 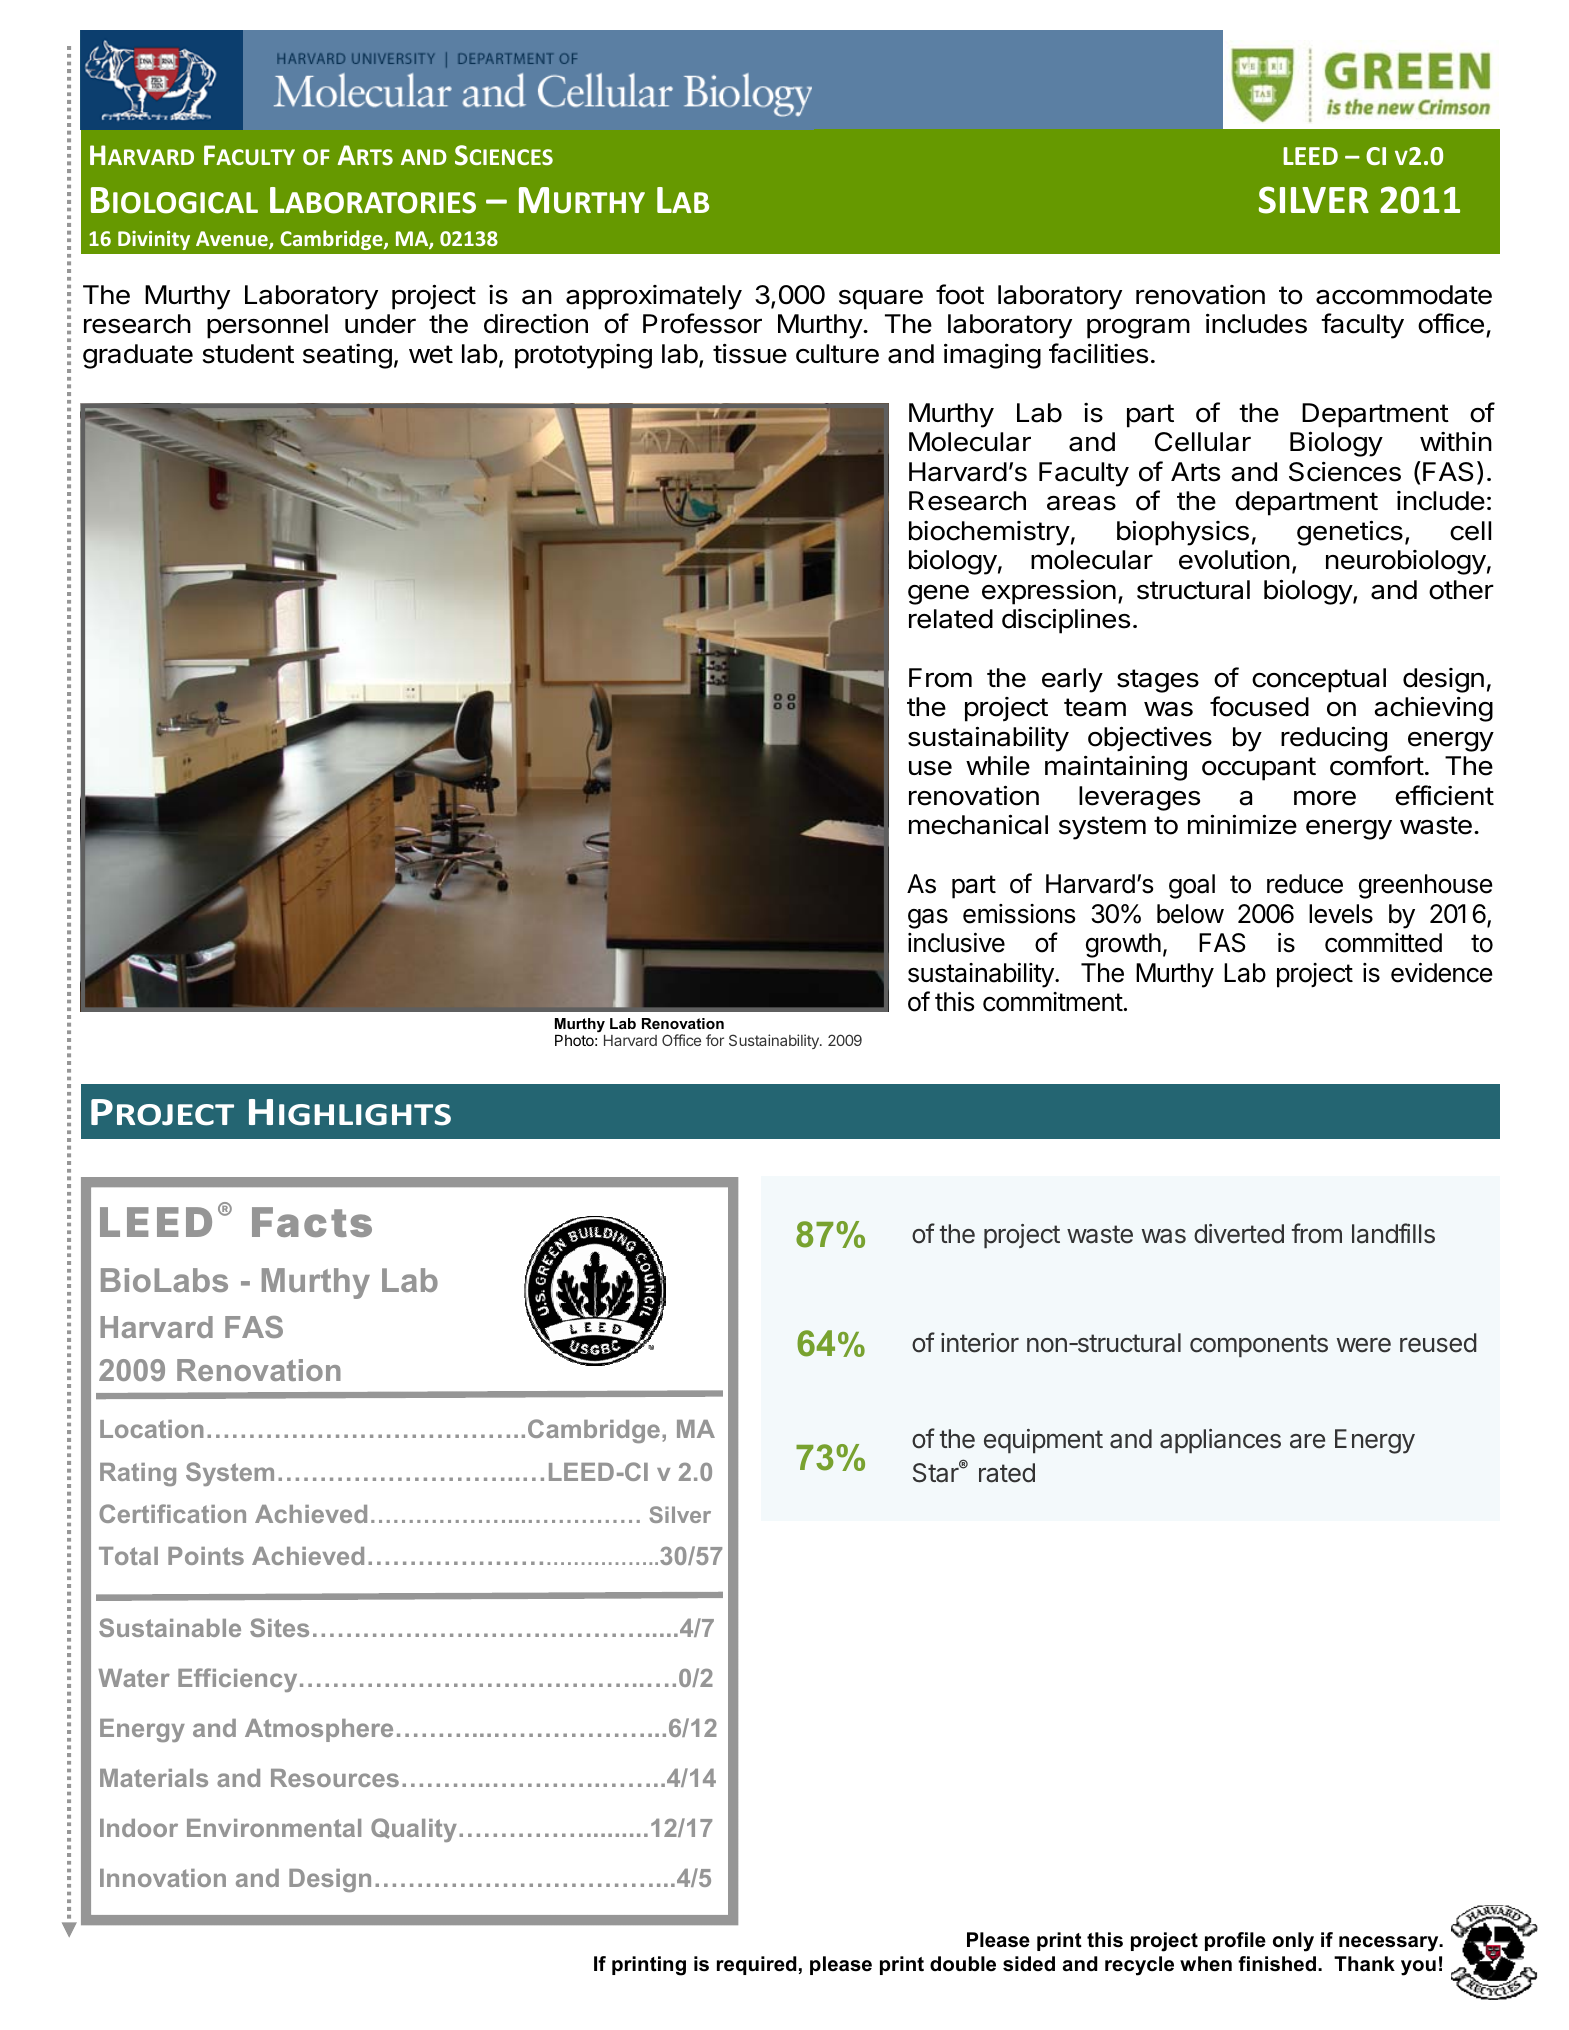 What do you see at coordinates (956, 943) in the screenshot?
I see `inclusive` at bounding box center [956, 943].
